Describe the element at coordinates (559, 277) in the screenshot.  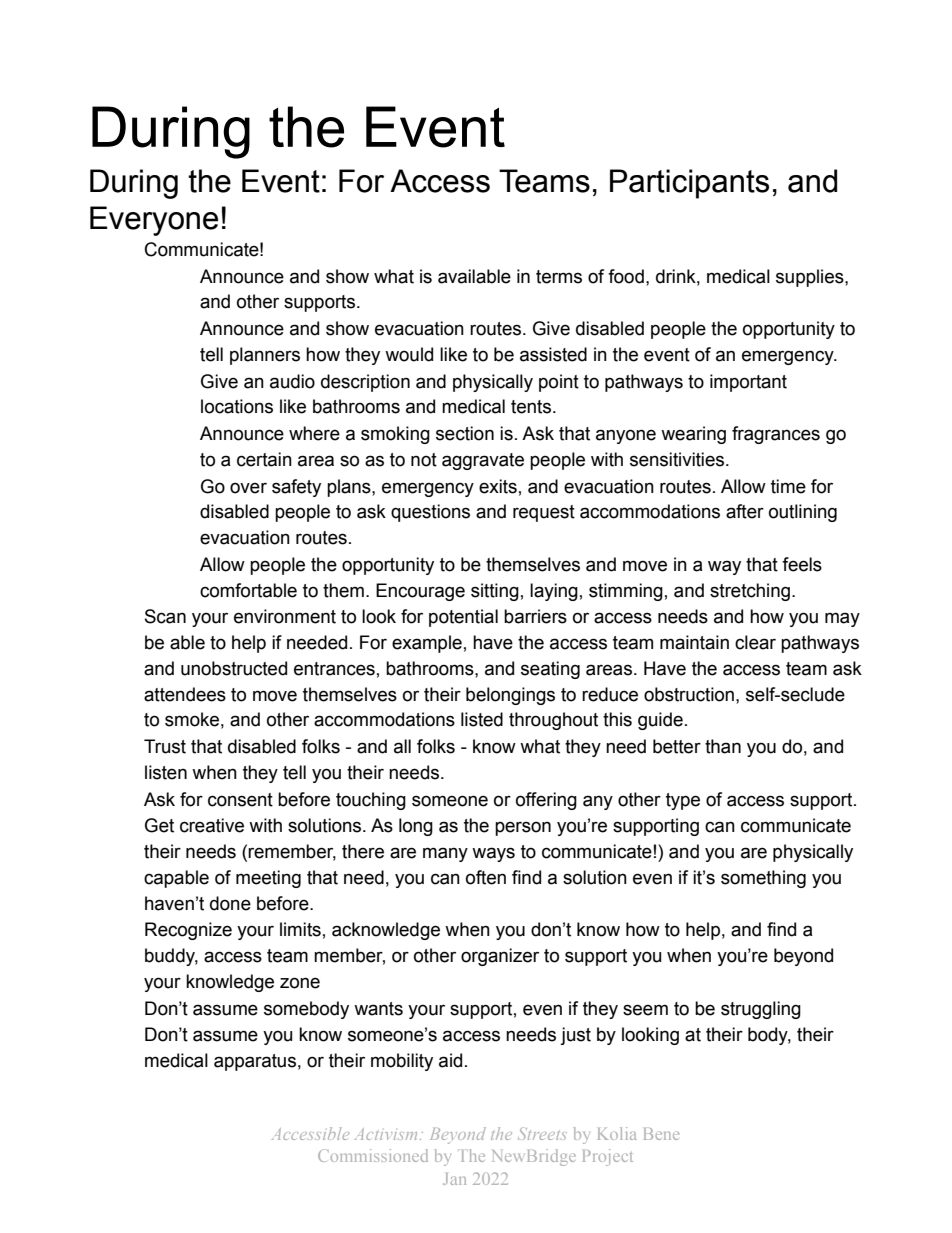
I see `terms` at that location.
